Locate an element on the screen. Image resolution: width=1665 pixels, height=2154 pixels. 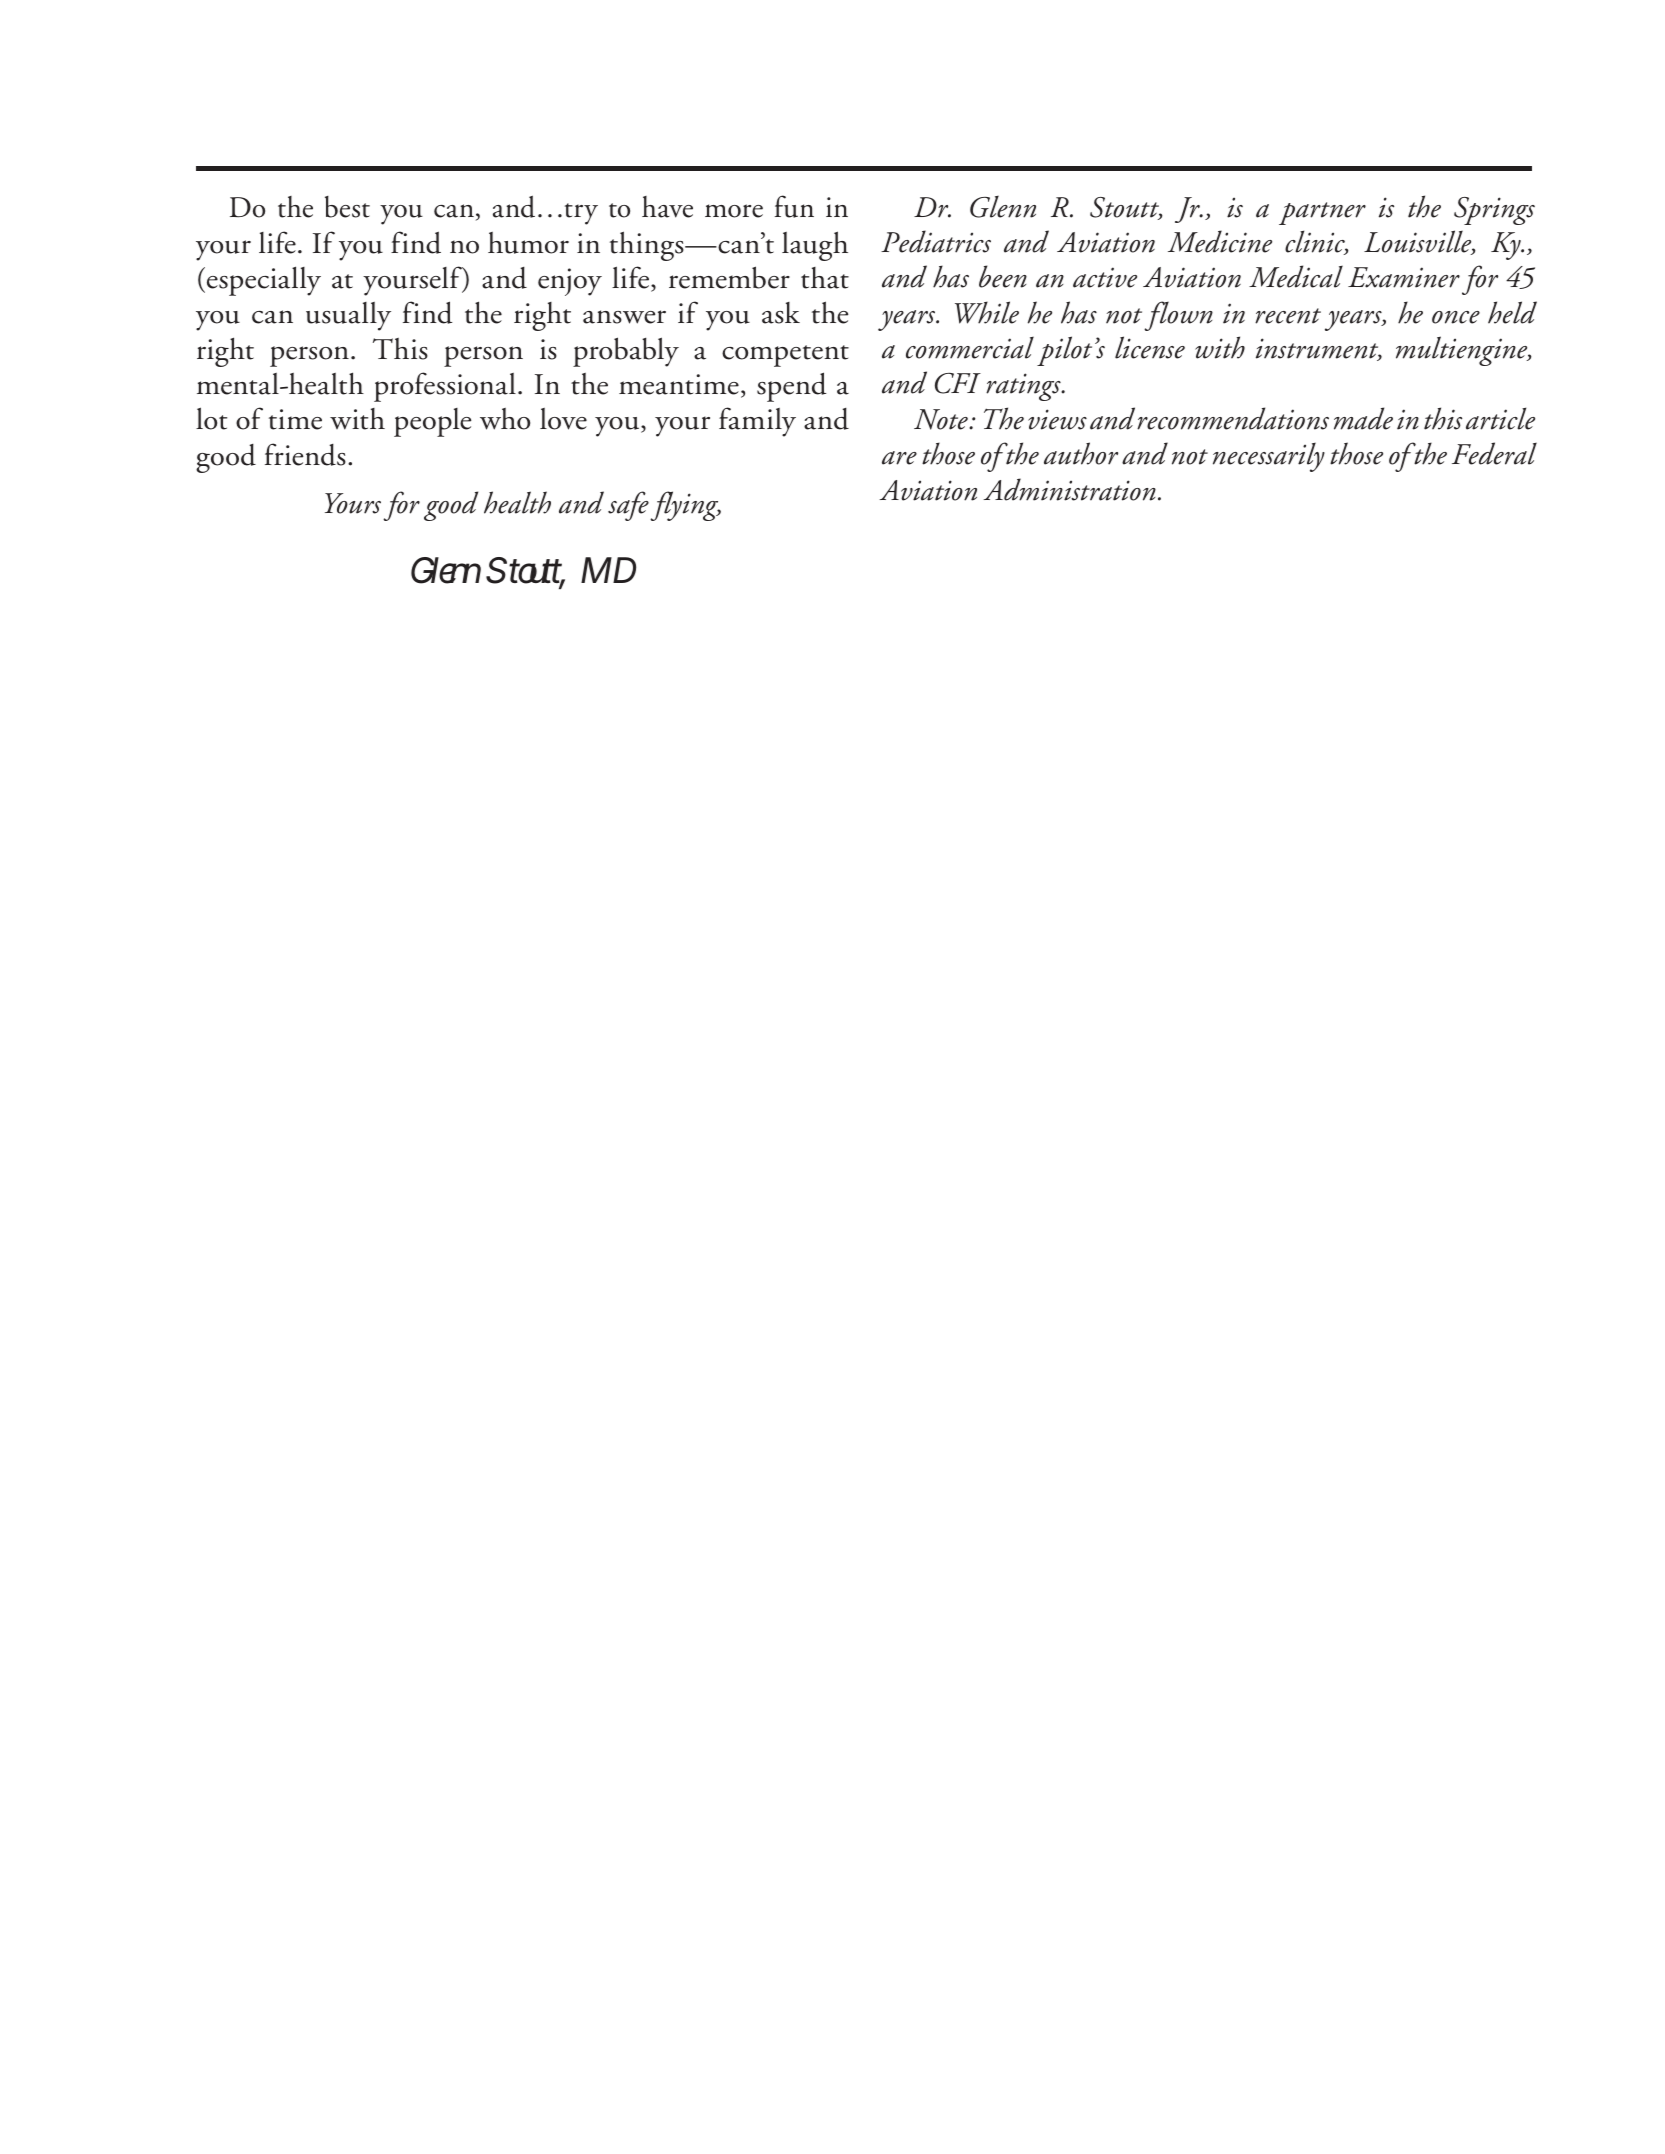
best is located at coordinates (347, 207).
